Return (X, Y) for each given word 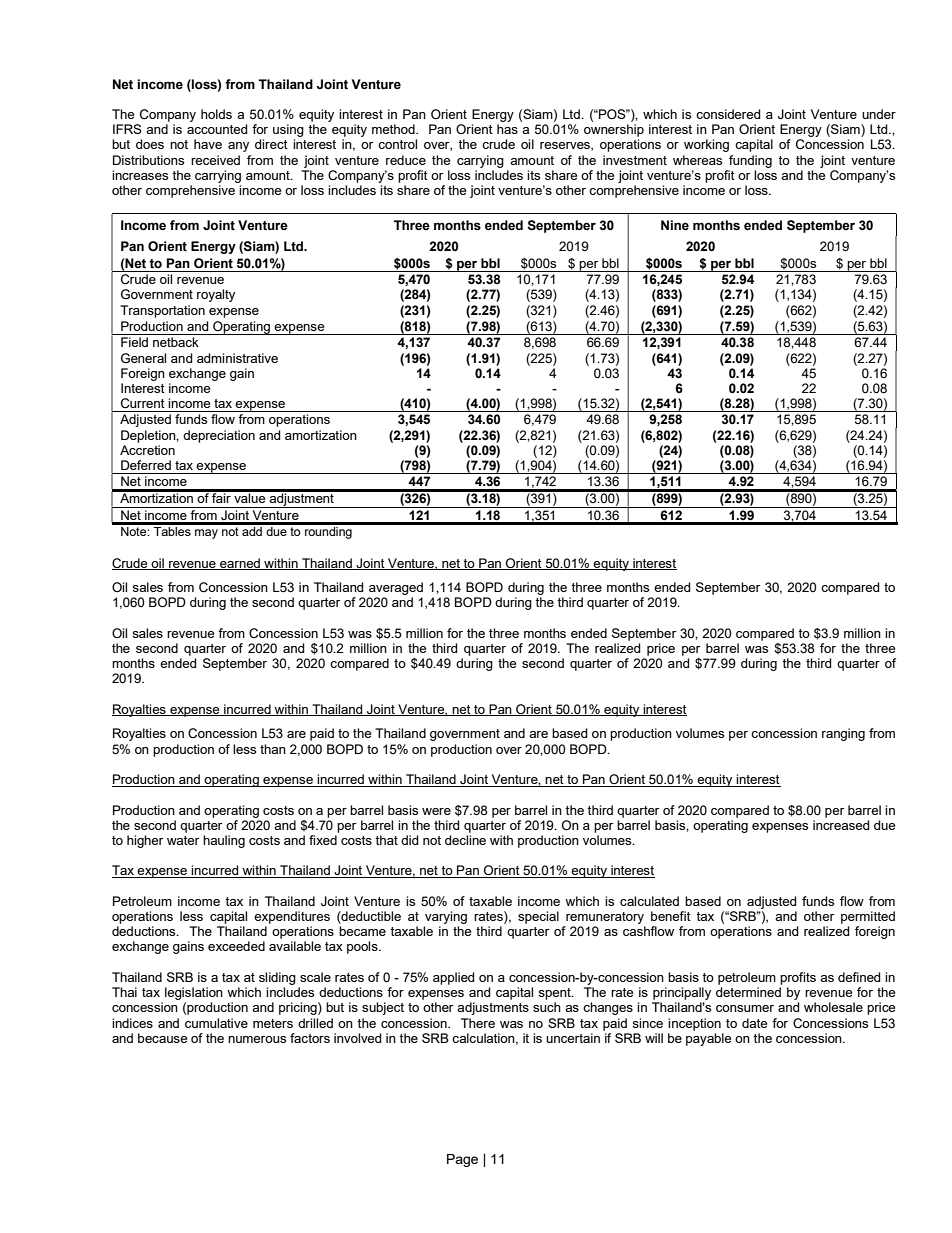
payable (708, 1039)
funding (750, 161)
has (507, 129)
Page (462, 1160)
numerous (257, 1039)
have (208, 144)
